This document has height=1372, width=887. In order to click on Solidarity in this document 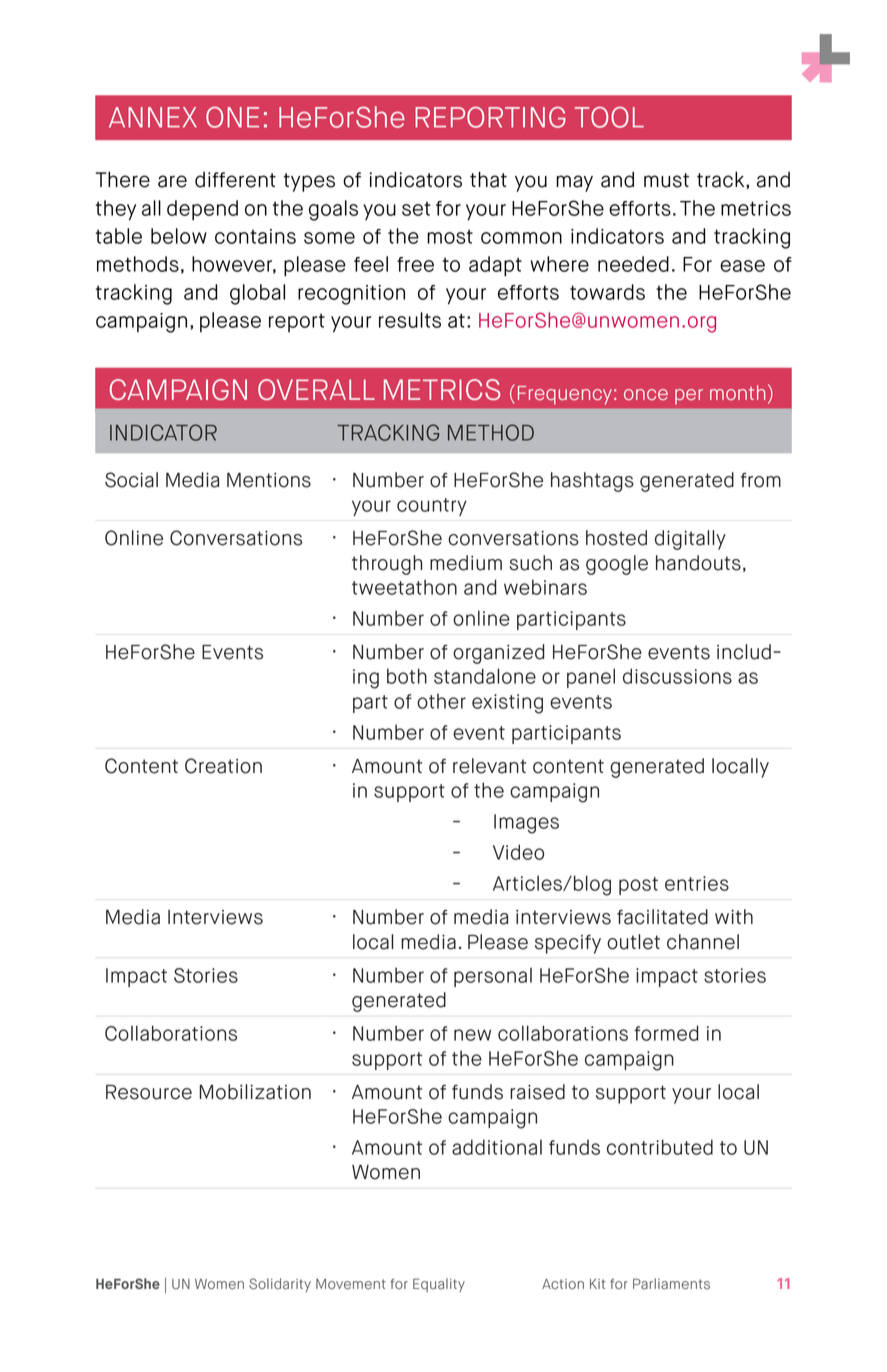, I will do `click(280, 1285)`.
